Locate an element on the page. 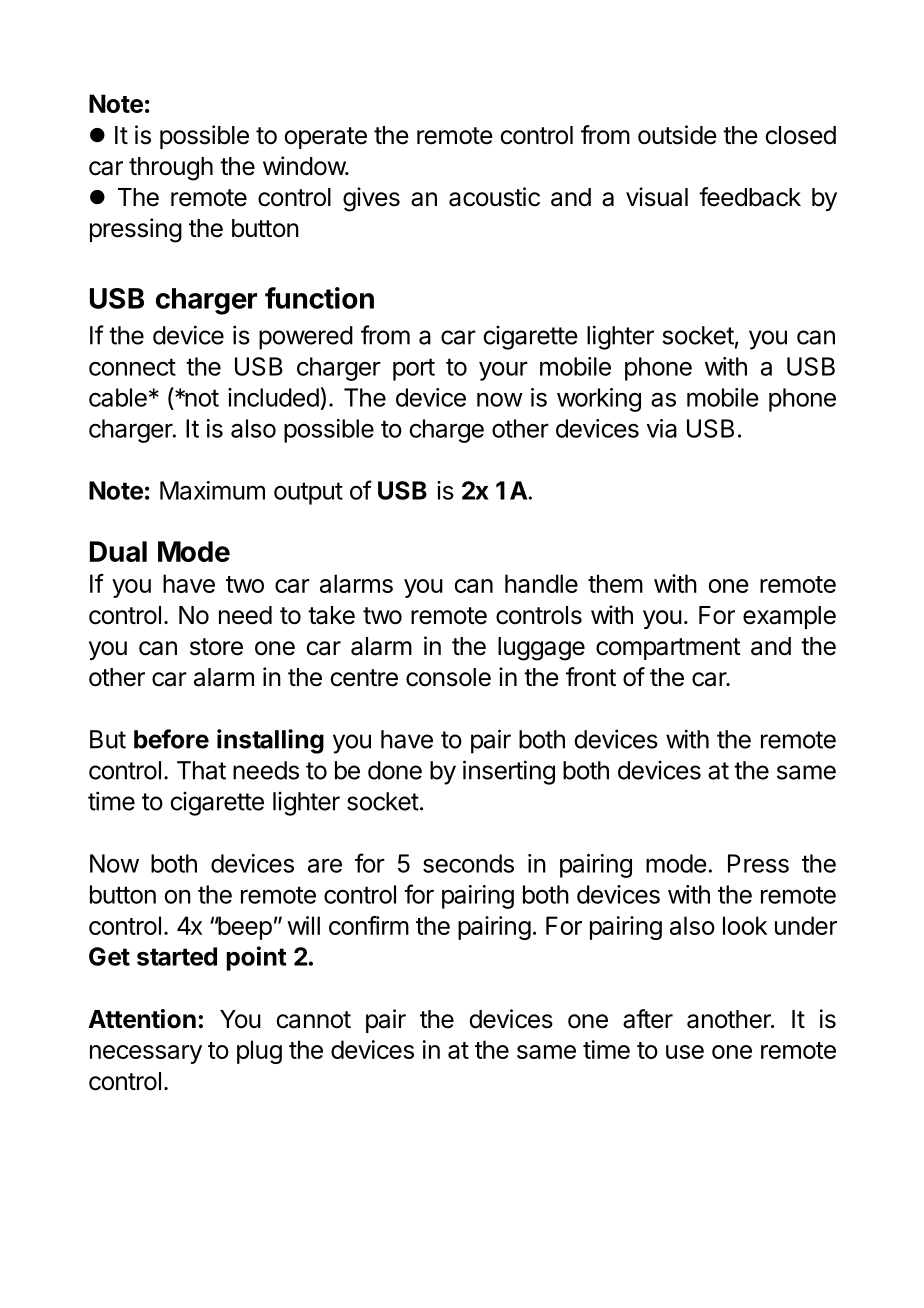 This page has width=924, height=1308. inserting is located at coordinates (509, 772).
